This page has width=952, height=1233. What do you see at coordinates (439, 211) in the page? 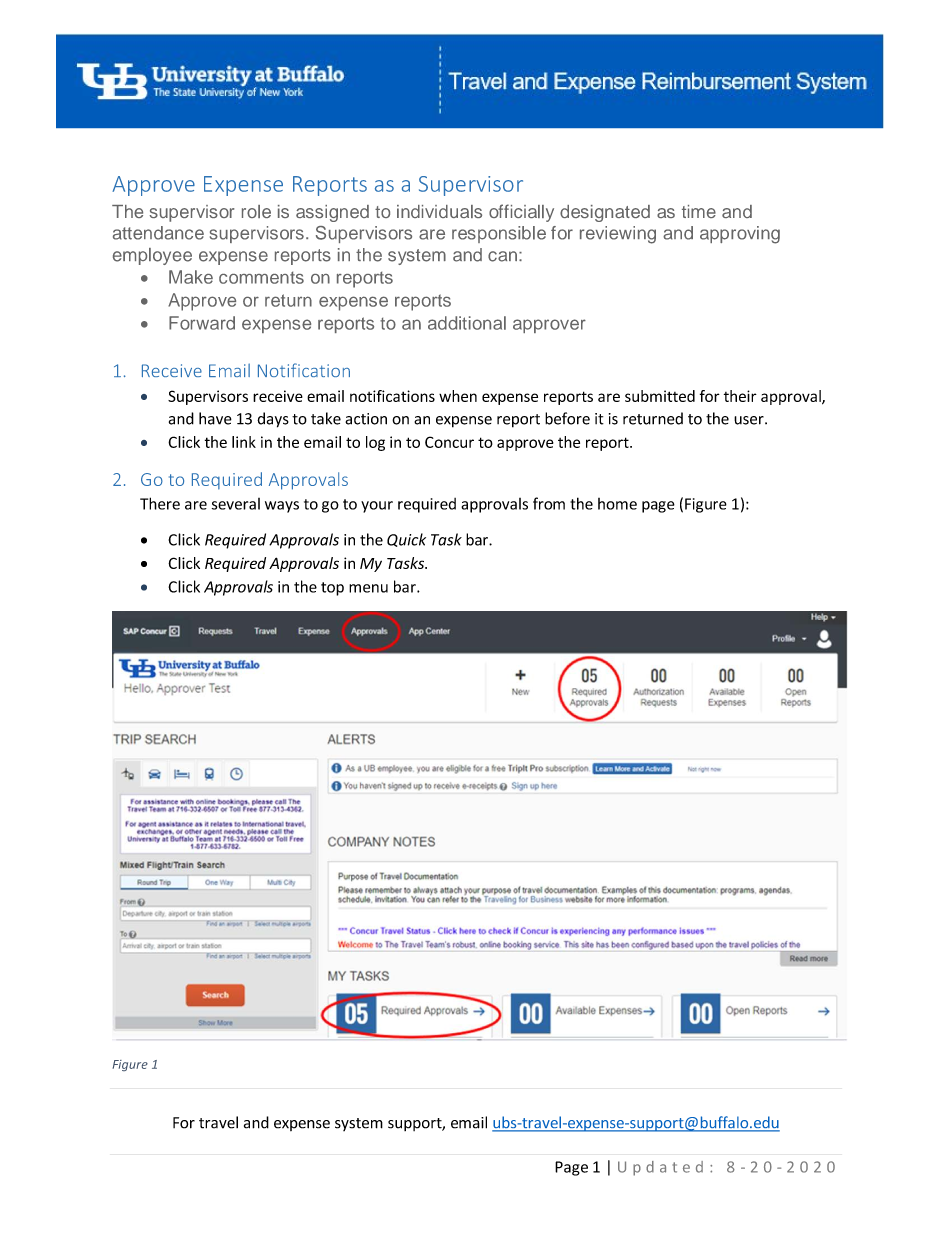
I see `individuals` at bounding box center [439, 211].
